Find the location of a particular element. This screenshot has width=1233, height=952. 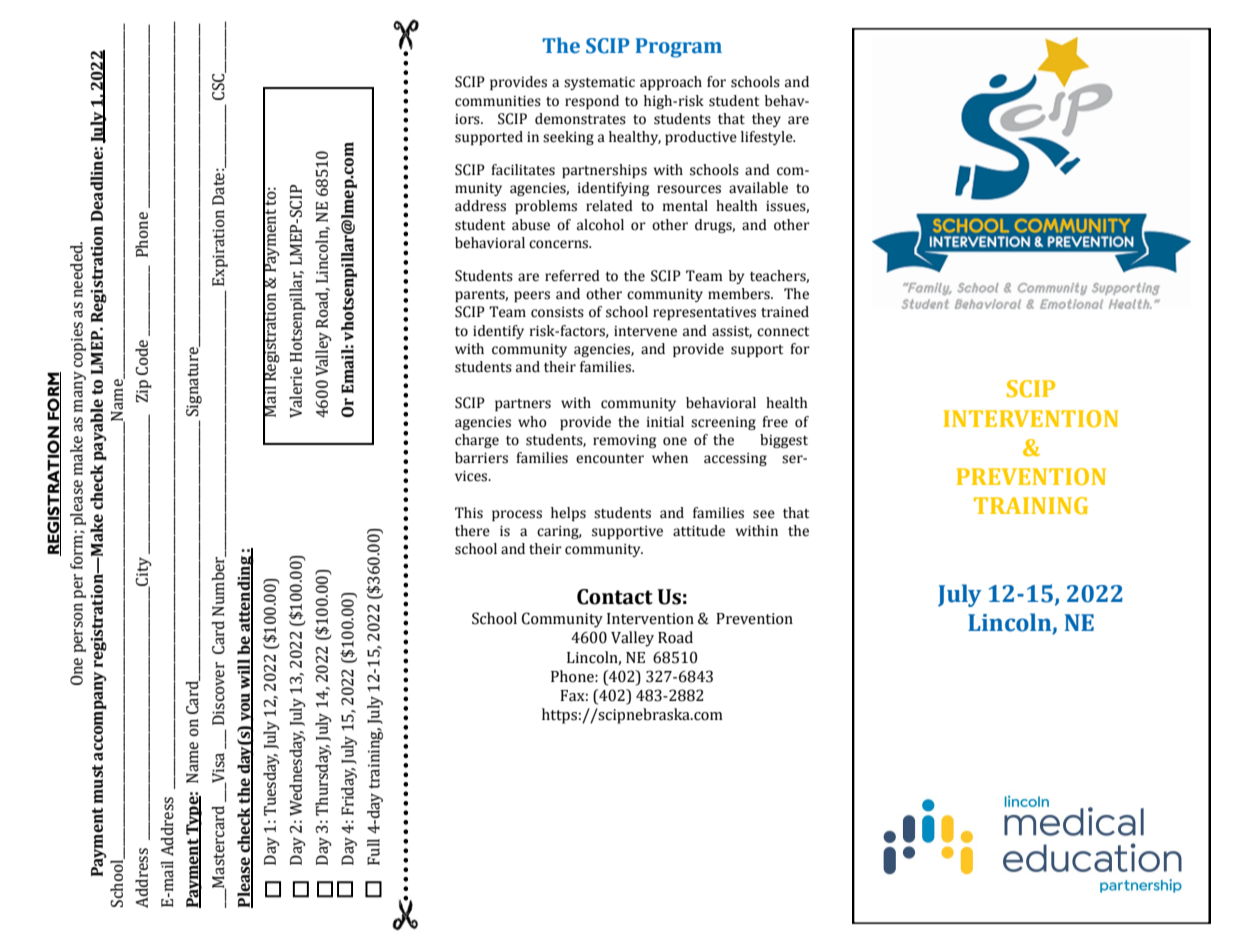

Contact is located at coordinates (615, 597).
